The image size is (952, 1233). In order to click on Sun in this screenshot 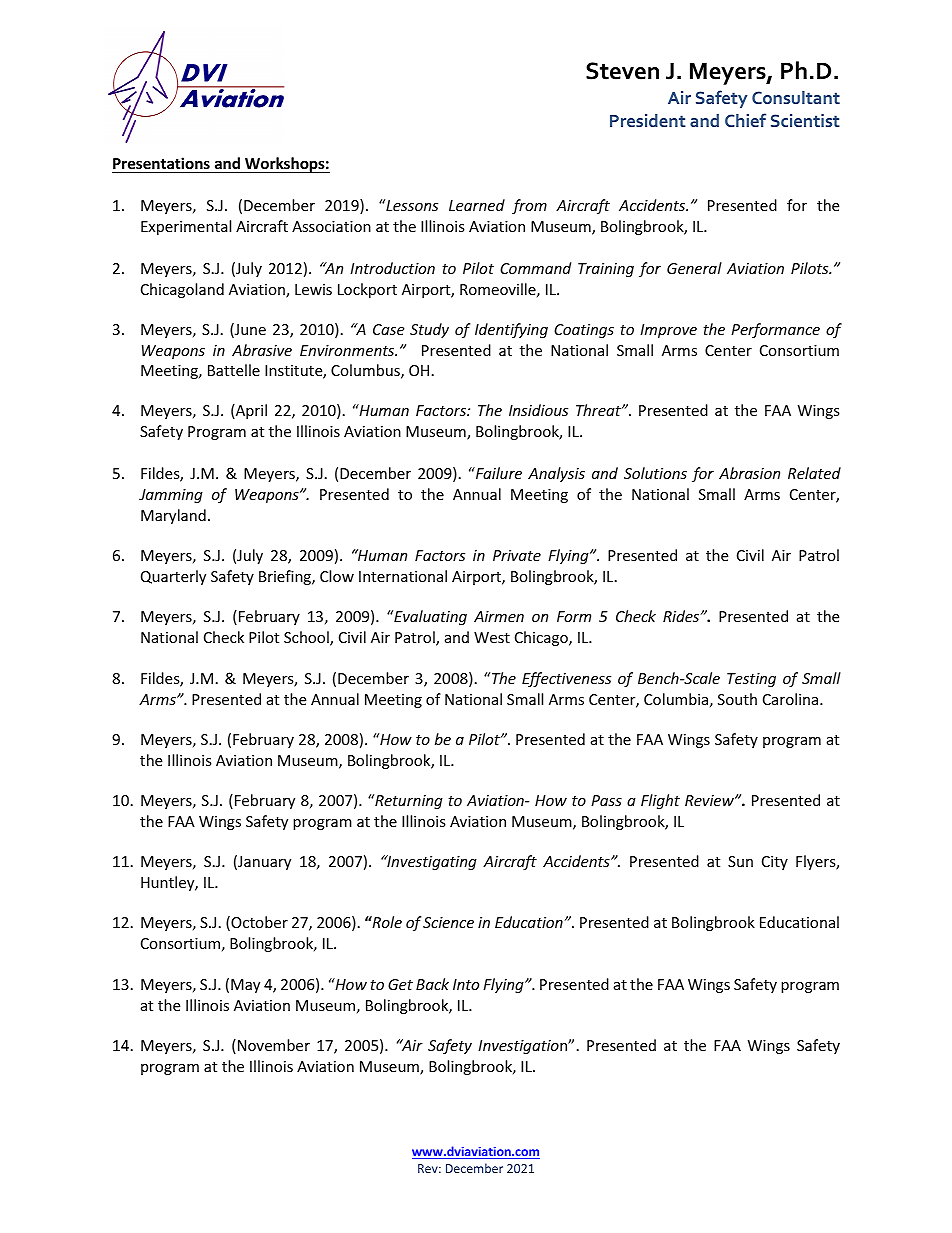, I will do `click(740, 861)`.
